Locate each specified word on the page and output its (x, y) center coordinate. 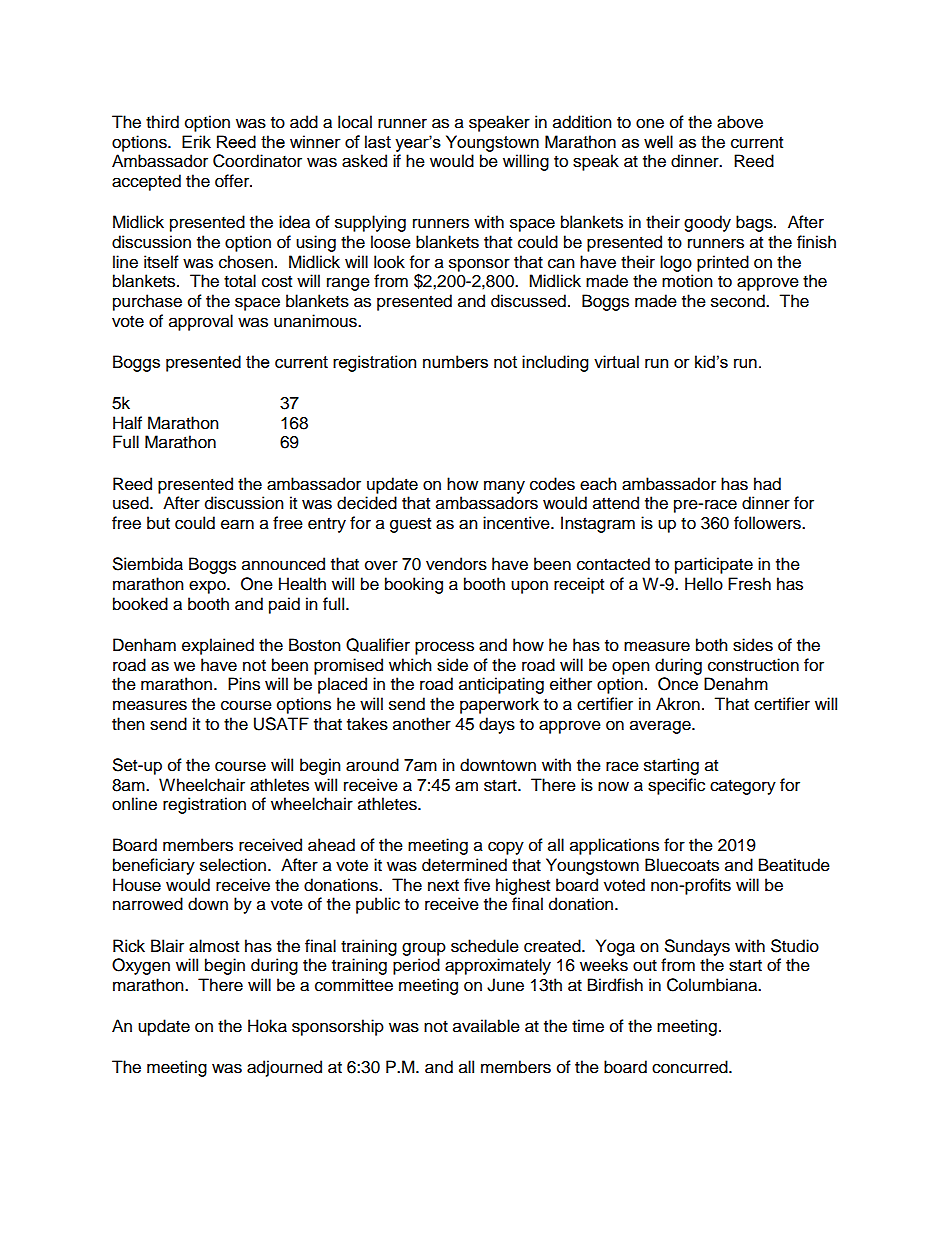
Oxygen (141, 966)
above (740, 122)
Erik (196, 141)
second (739, 301)
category (743, 787)
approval (201, 322)
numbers (455, 361)
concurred (691, 1067)
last (378, 141)
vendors (456, 564)
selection (233, 865)
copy (506, 848)
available (486, 1026)
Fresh (749, 584)
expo (208, 587)
